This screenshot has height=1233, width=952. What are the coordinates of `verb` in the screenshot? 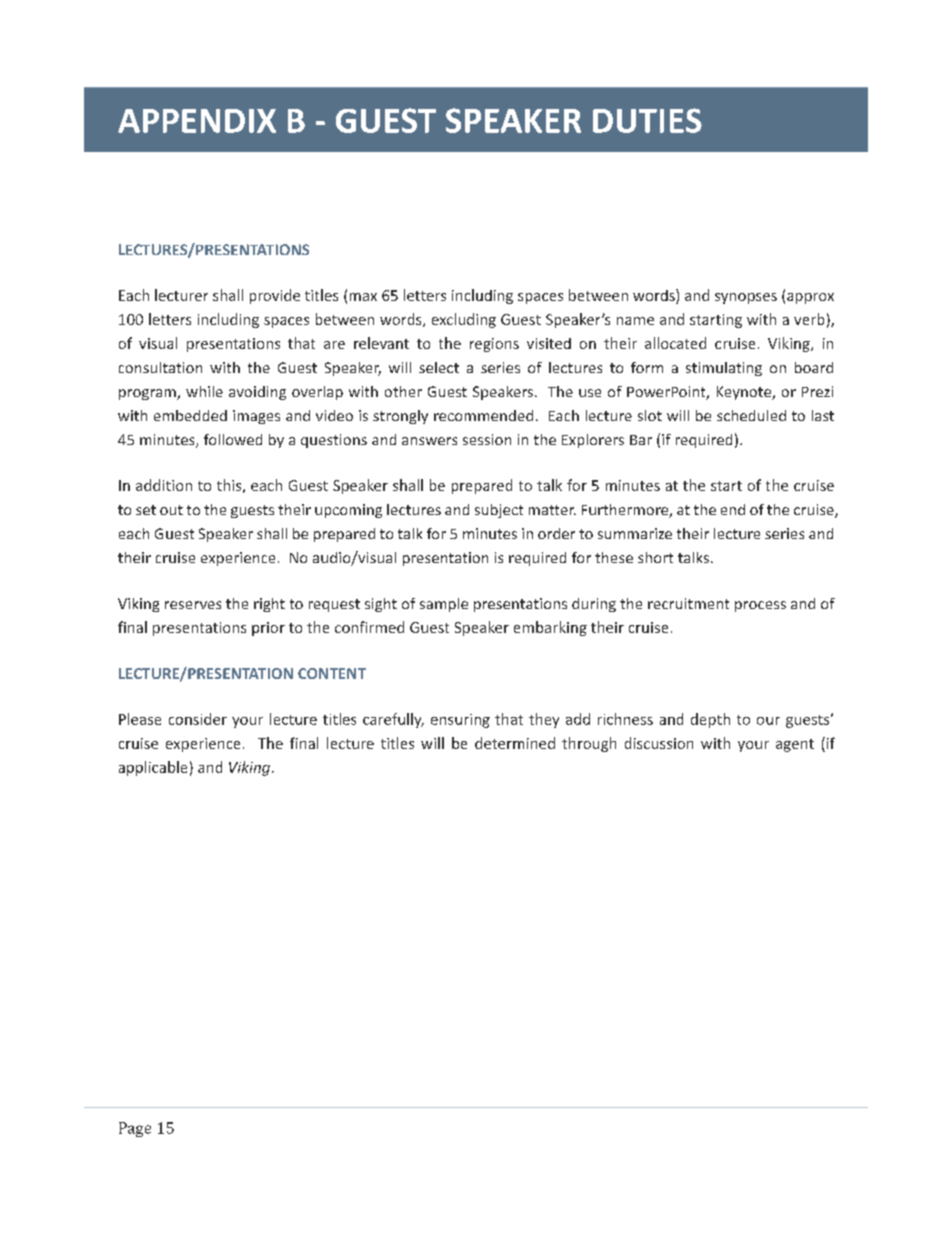 It's located at (809, 319).
